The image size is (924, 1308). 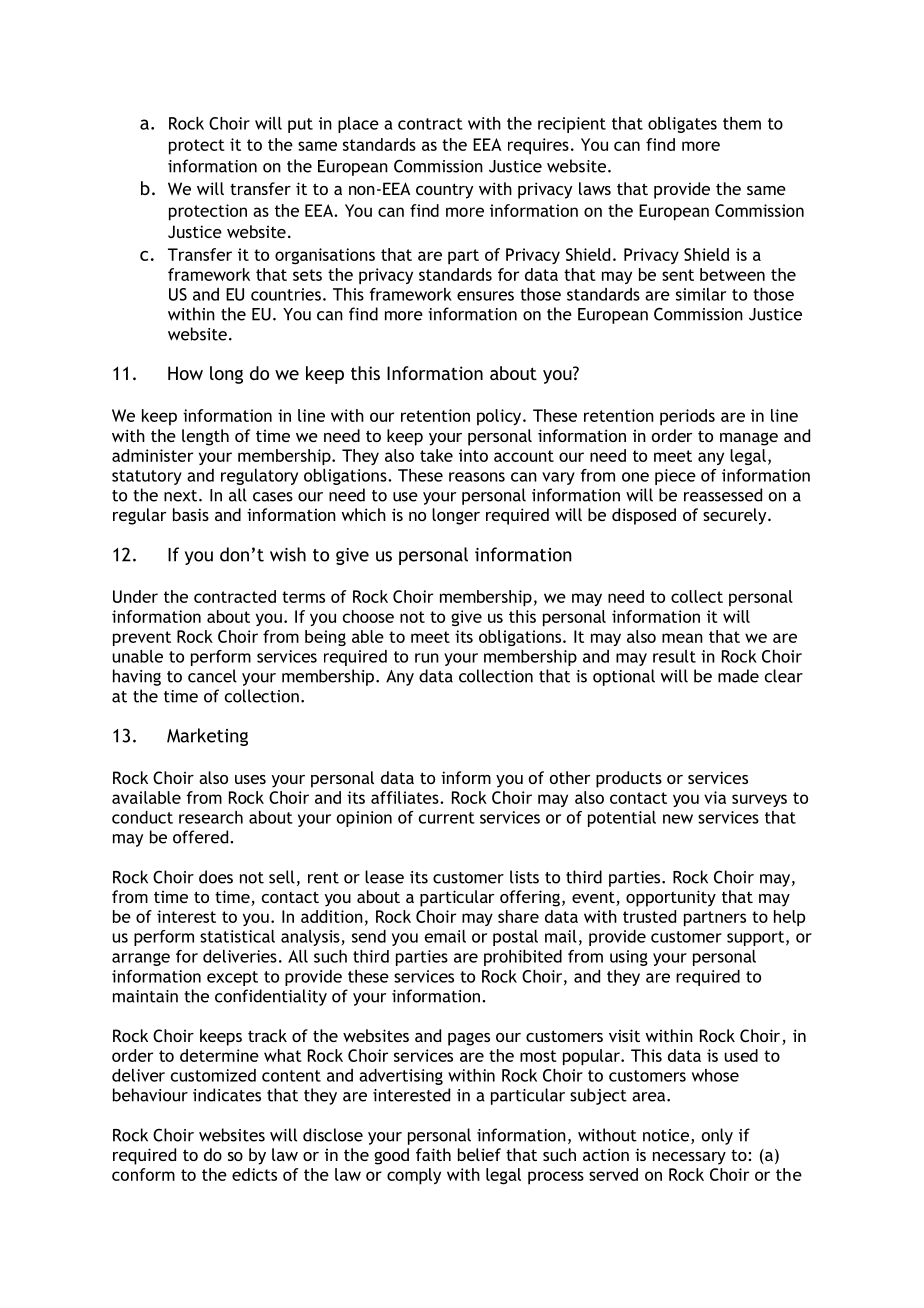 I want to click on edicts, so click(x=254, y=1174).
